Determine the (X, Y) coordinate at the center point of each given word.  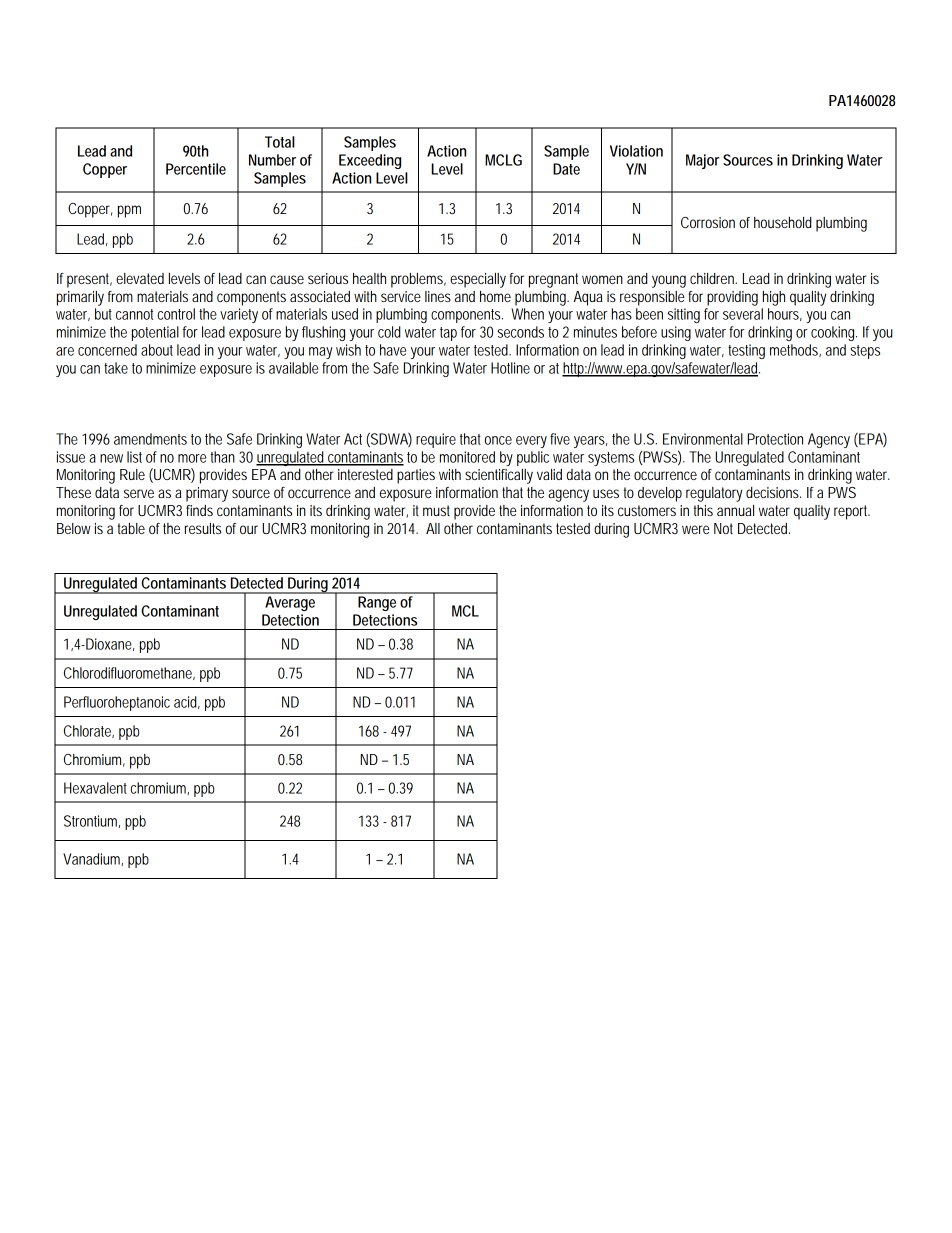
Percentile (196, 169)
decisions (773, 492)
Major (703, 161)
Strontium (90, 821)
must (436, 510)
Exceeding (370, 161)
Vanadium (91, 859)
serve (139, 493)
